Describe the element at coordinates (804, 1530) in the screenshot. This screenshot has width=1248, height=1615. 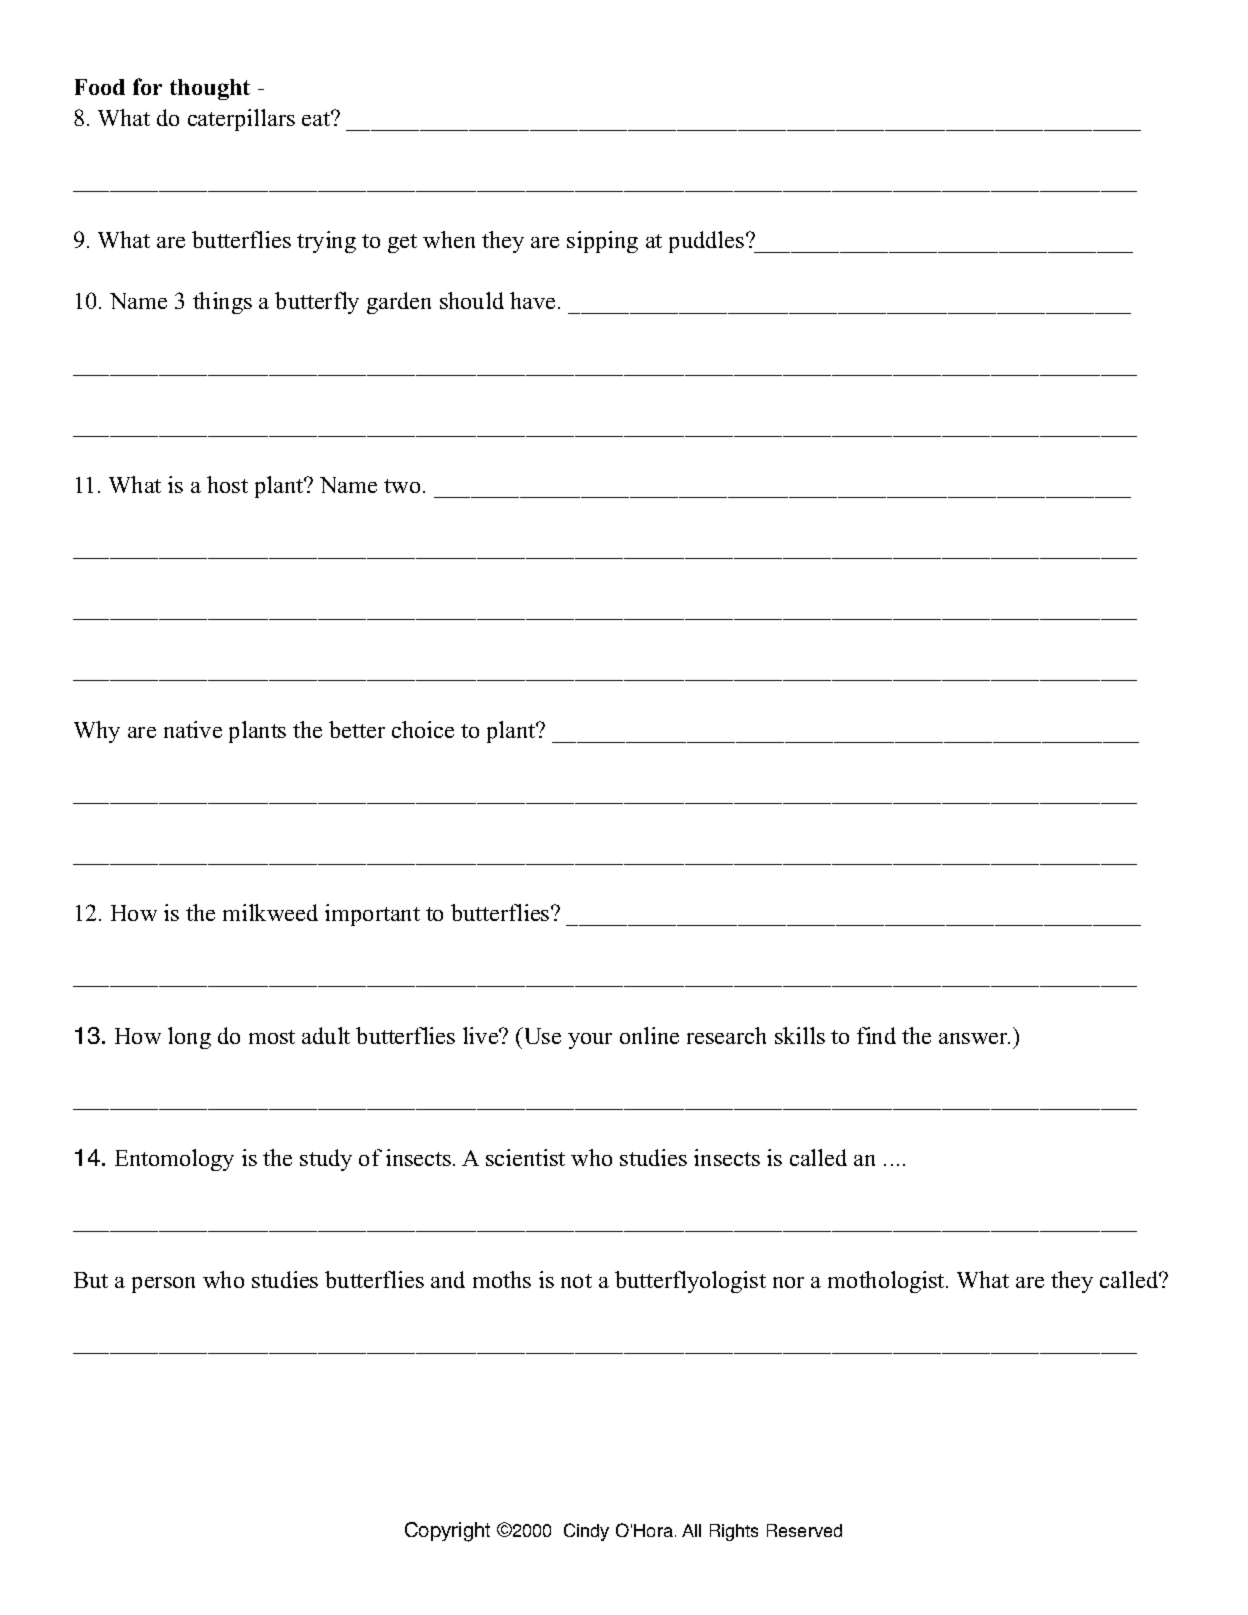
I see `Reserved` at that location.
